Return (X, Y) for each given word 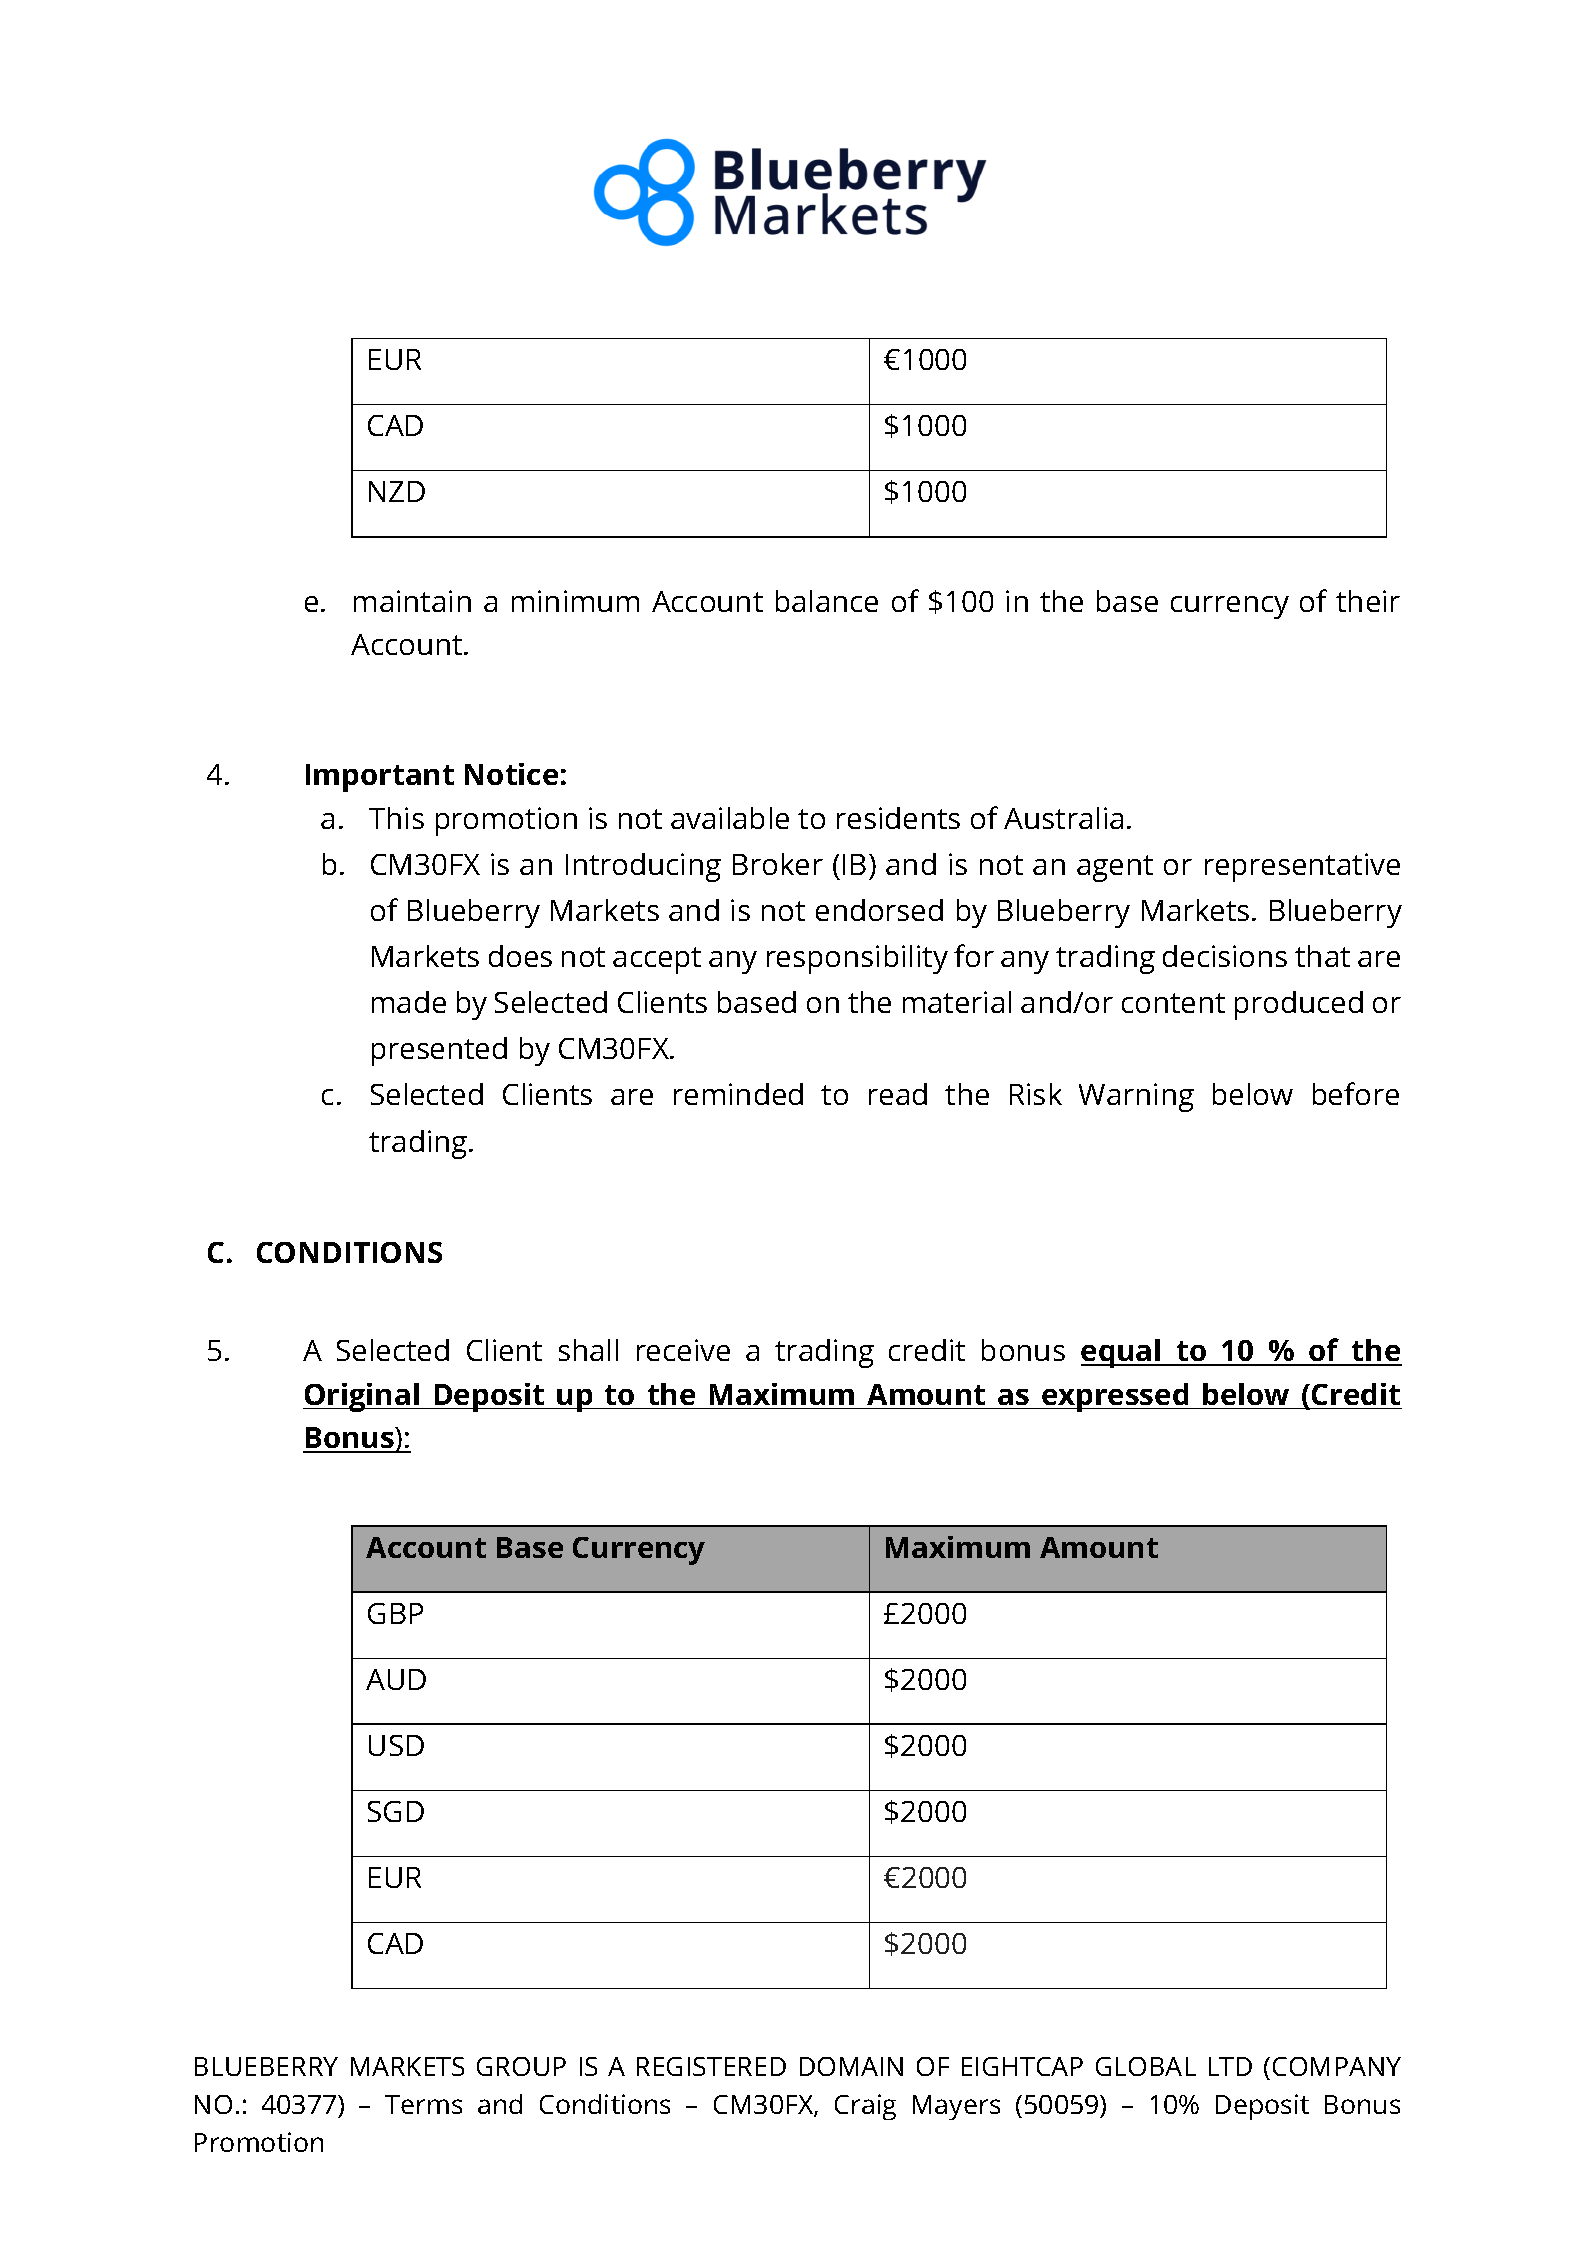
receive (683, 1350)
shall (588, 1350)
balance (827, 601)
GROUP (521, 2066)
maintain (412, 601)
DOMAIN (851, 2066)
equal (1122, 1353)
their (1368, 601)
